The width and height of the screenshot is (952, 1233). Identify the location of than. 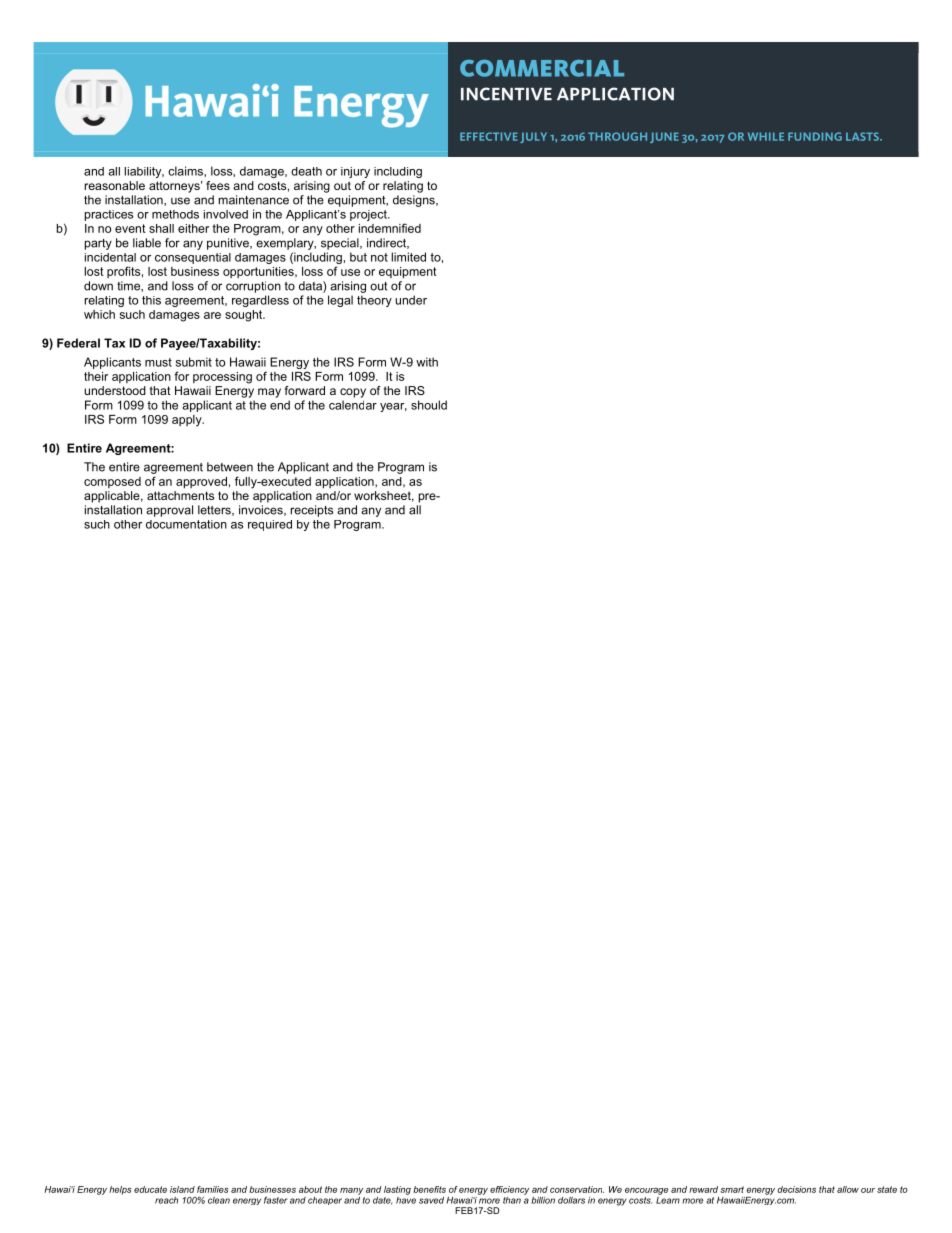
(512, 1200).
